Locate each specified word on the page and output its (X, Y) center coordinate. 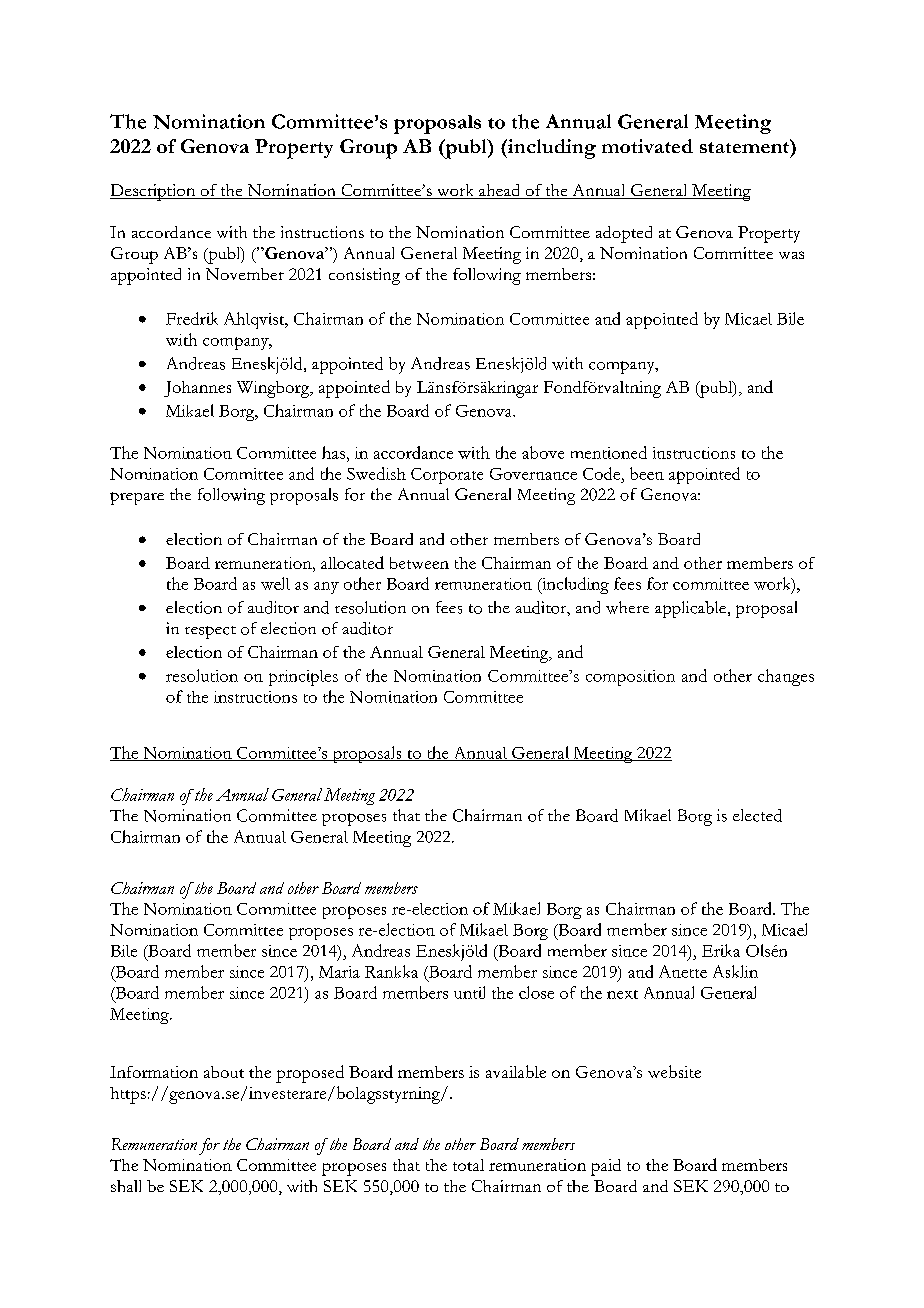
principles (303, 678)
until (469, 992)
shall (126, 1186)
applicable (692, 609)
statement (745, 146)
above (543, 452)
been (647, 473)
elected (757, 815)
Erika (721, 950)
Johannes (197, 389)
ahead (500, 191)
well (275, 583)
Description (154, 192)
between (419, 563)
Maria (339, 972)
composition (630, 678)
